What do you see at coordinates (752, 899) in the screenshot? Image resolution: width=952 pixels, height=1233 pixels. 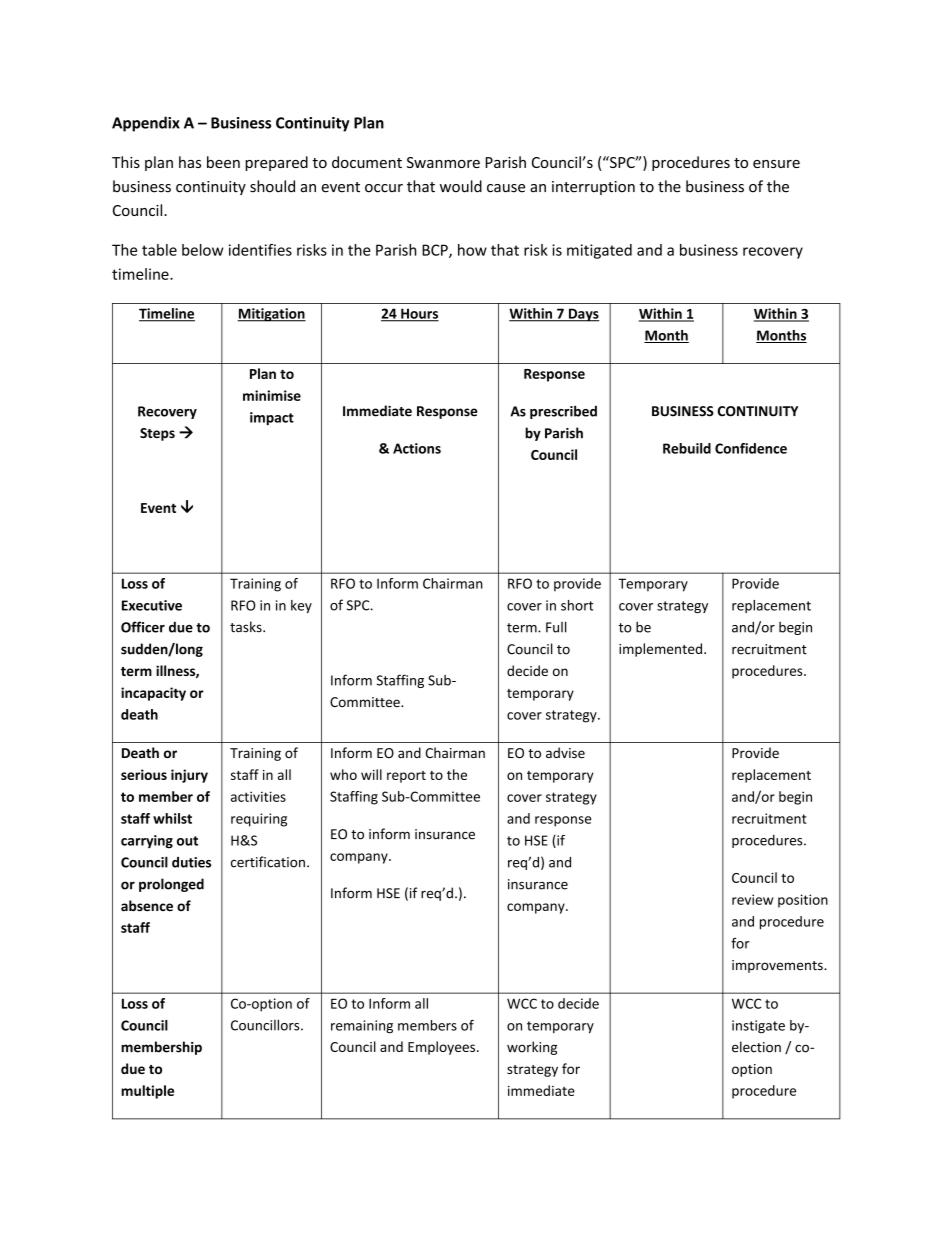 I see `review` at bounding box center [752, 899].
